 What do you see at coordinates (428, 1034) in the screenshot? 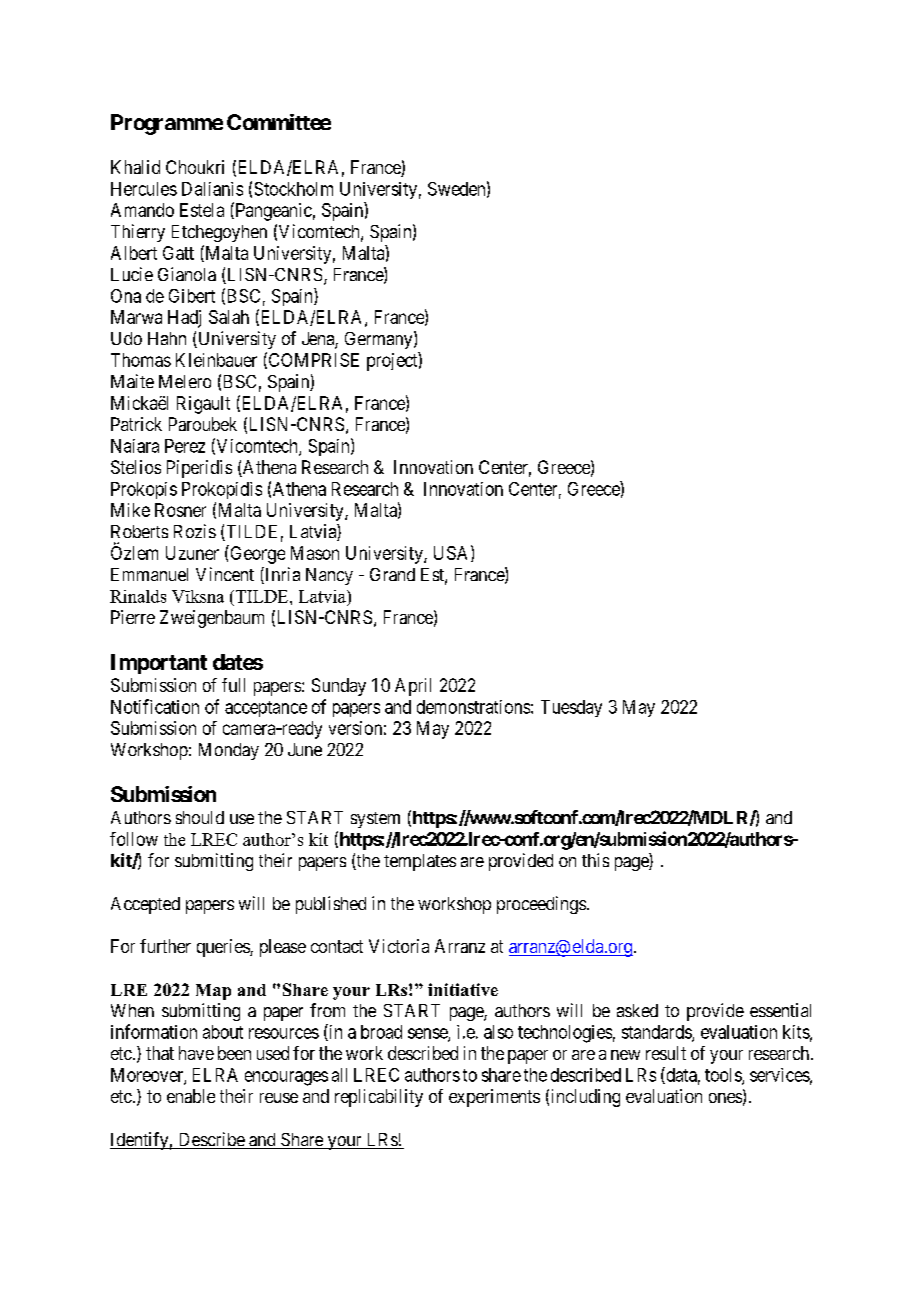
I see `sense` at bounding box center [428, 1034].
